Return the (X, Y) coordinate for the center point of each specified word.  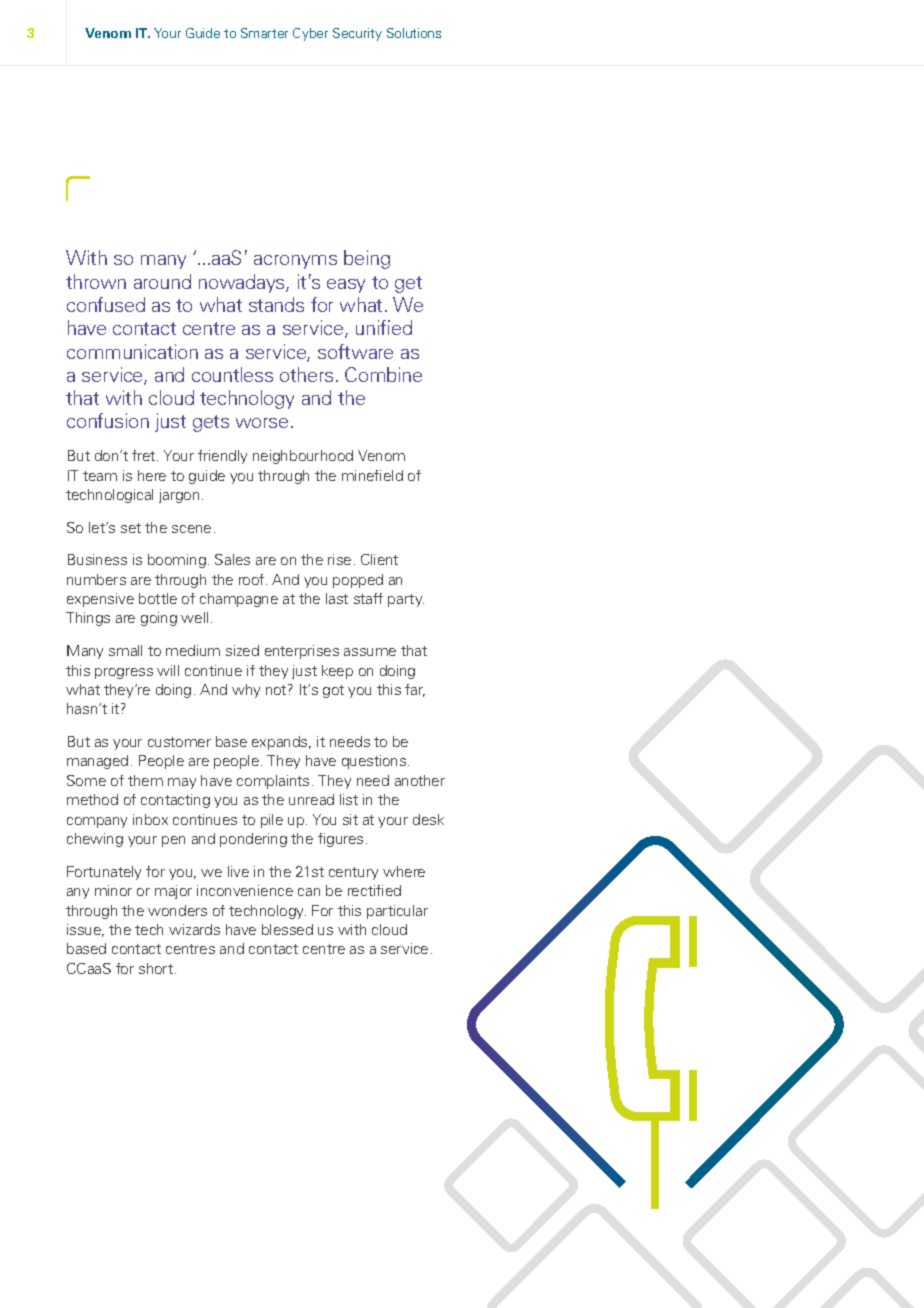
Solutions (414, 33)
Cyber (310, 34)
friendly (222, 457)
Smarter (264, 33)
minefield (372, 475)
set (131, 528)
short (157, 968)
